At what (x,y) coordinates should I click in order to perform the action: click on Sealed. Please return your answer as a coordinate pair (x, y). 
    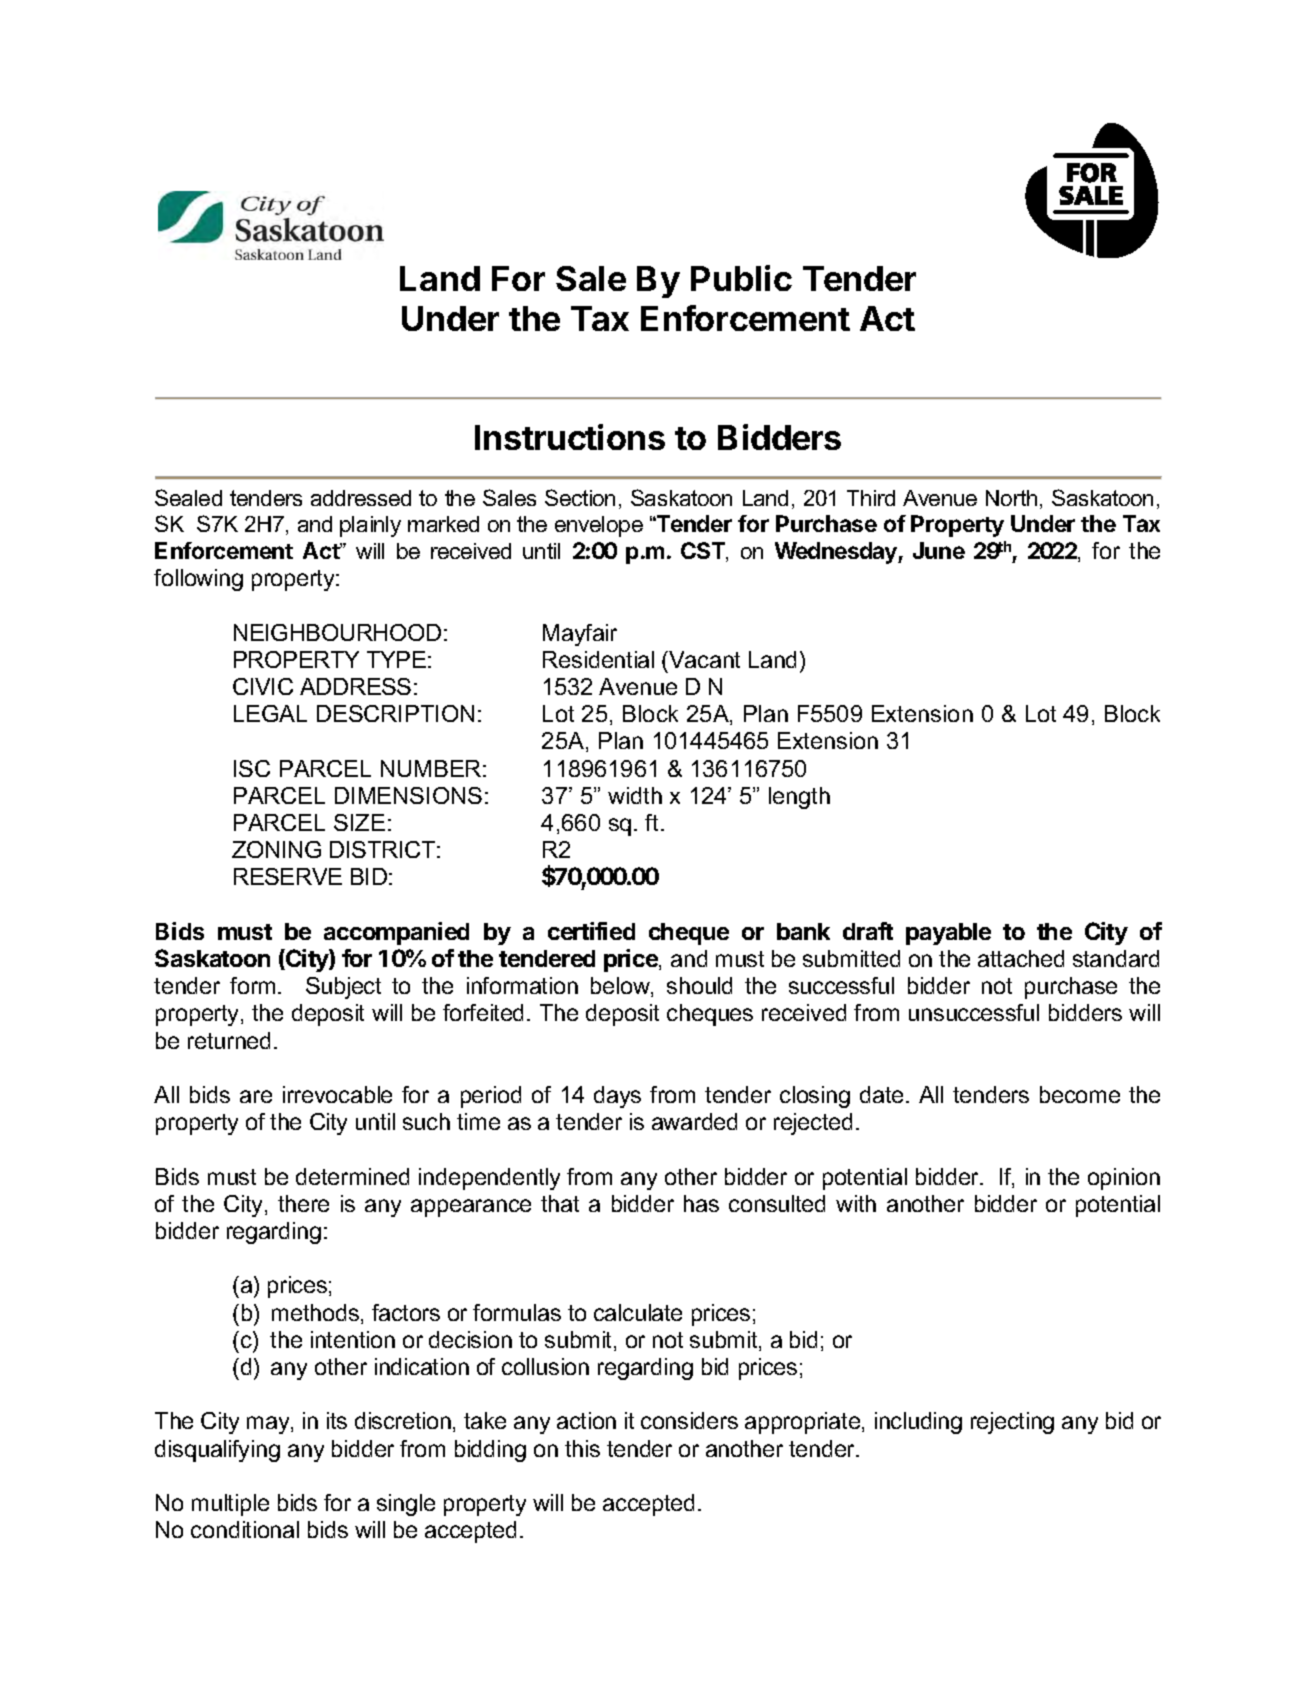
    Looking at the image, I should click on (188, 497).
